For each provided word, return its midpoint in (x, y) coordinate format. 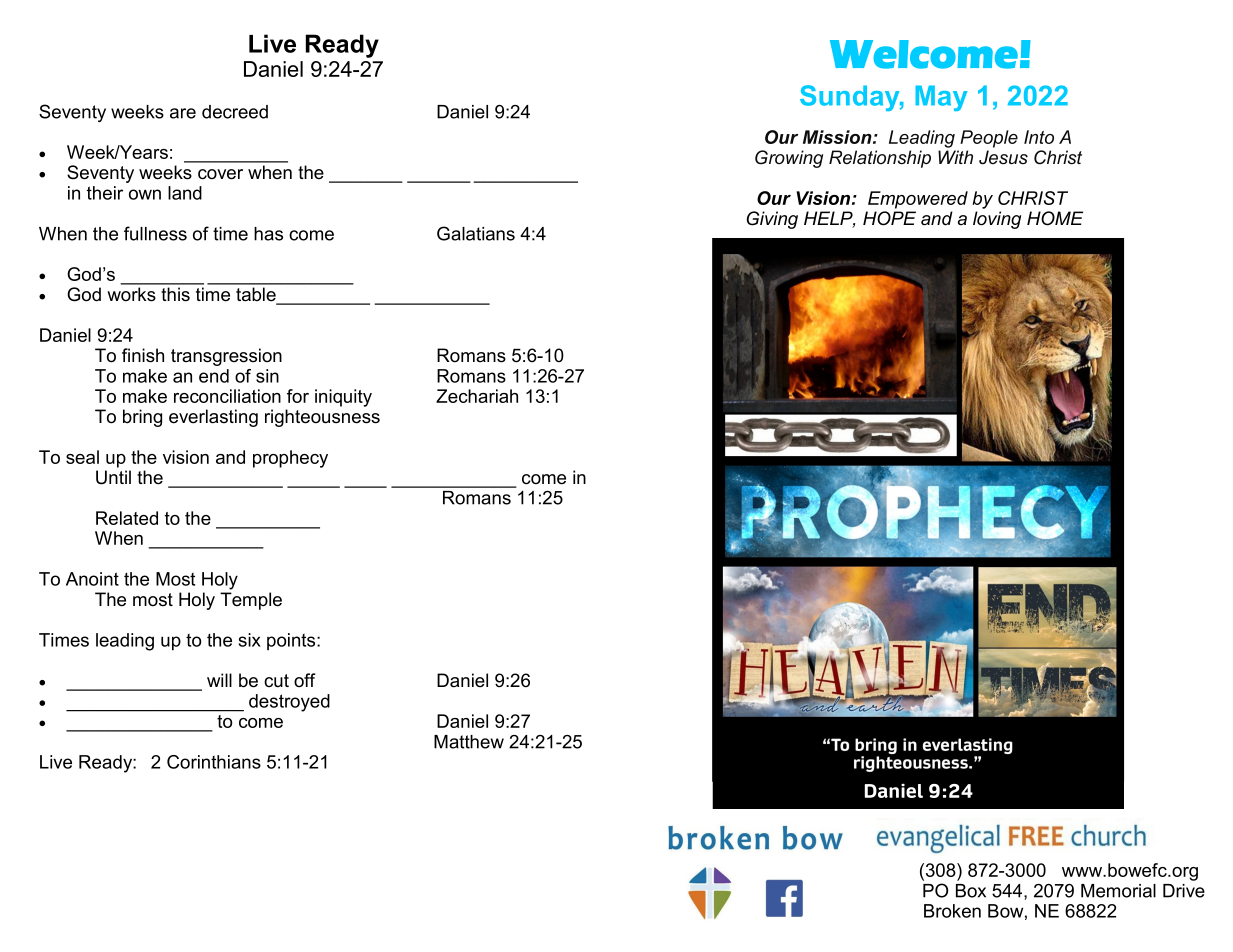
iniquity (343, 398)
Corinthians (214, 762)
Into (1039, 137)
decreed (235, 112)
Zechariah (477, 396)
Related (127, 518)
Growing (789, 159)
